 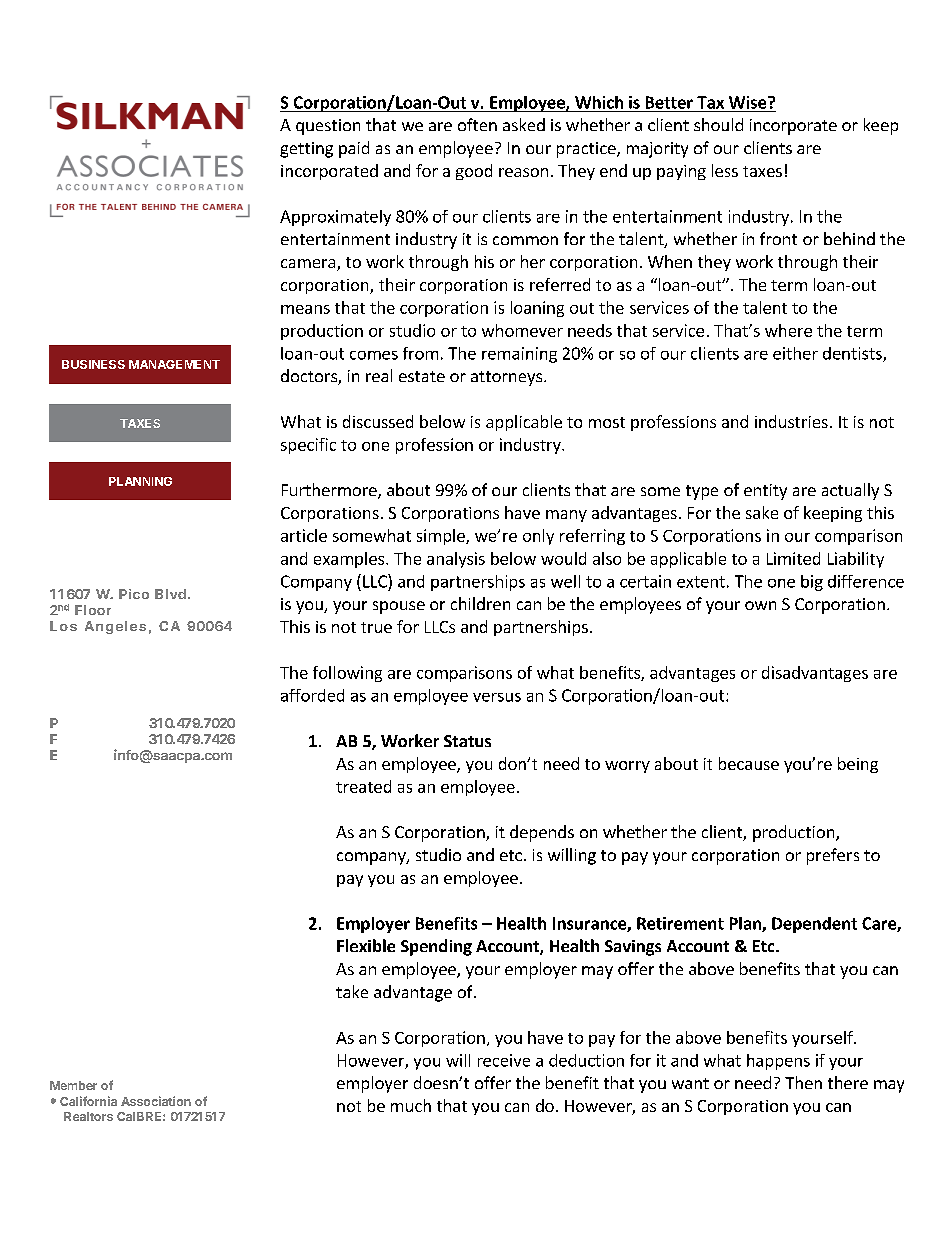 I want to click on receive, so click(x=504, y=1060).
